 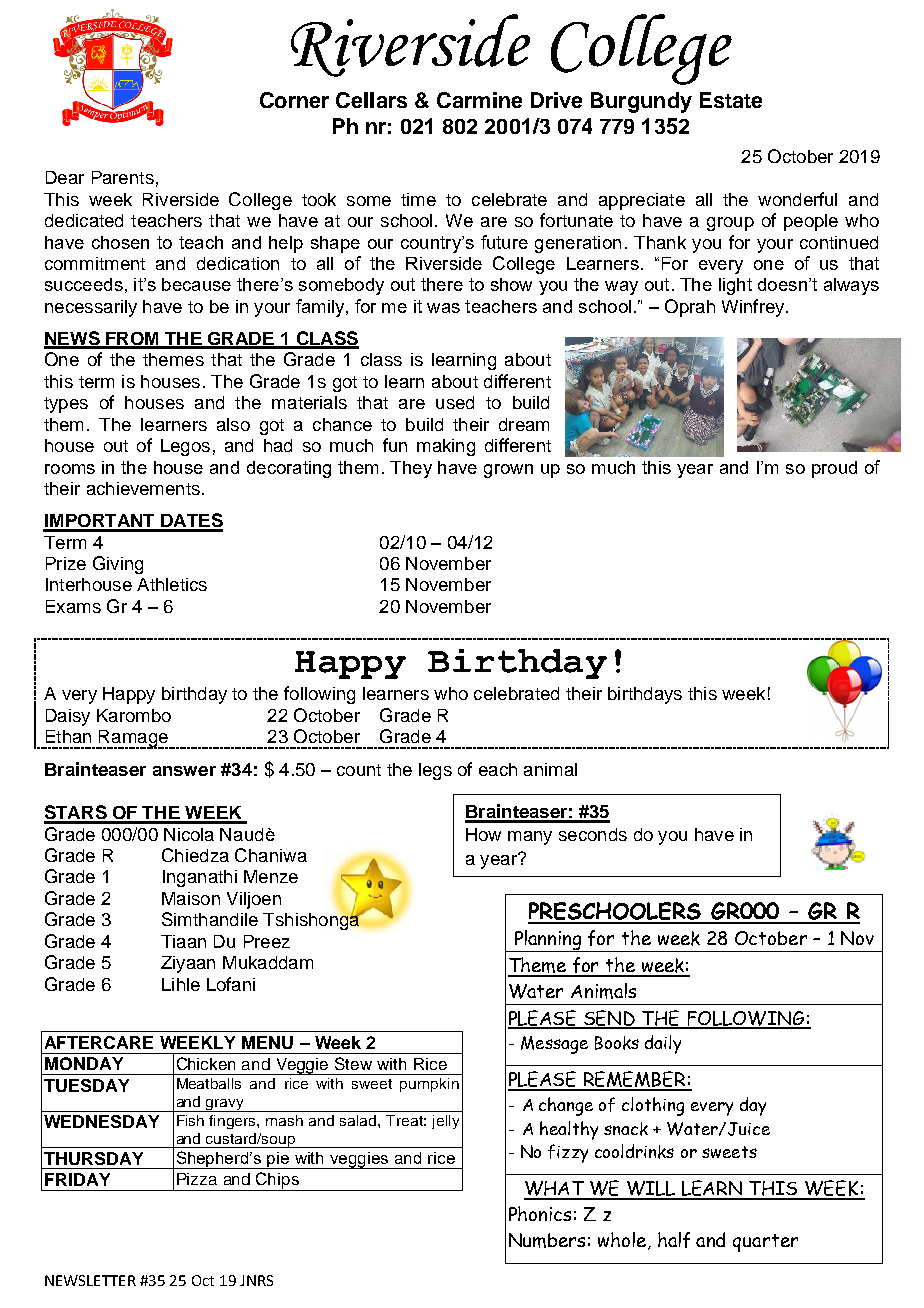 What do you see at coordinates (197, 1179) in the page?
I see `Pizza` at bounding box center [197, 1179].
